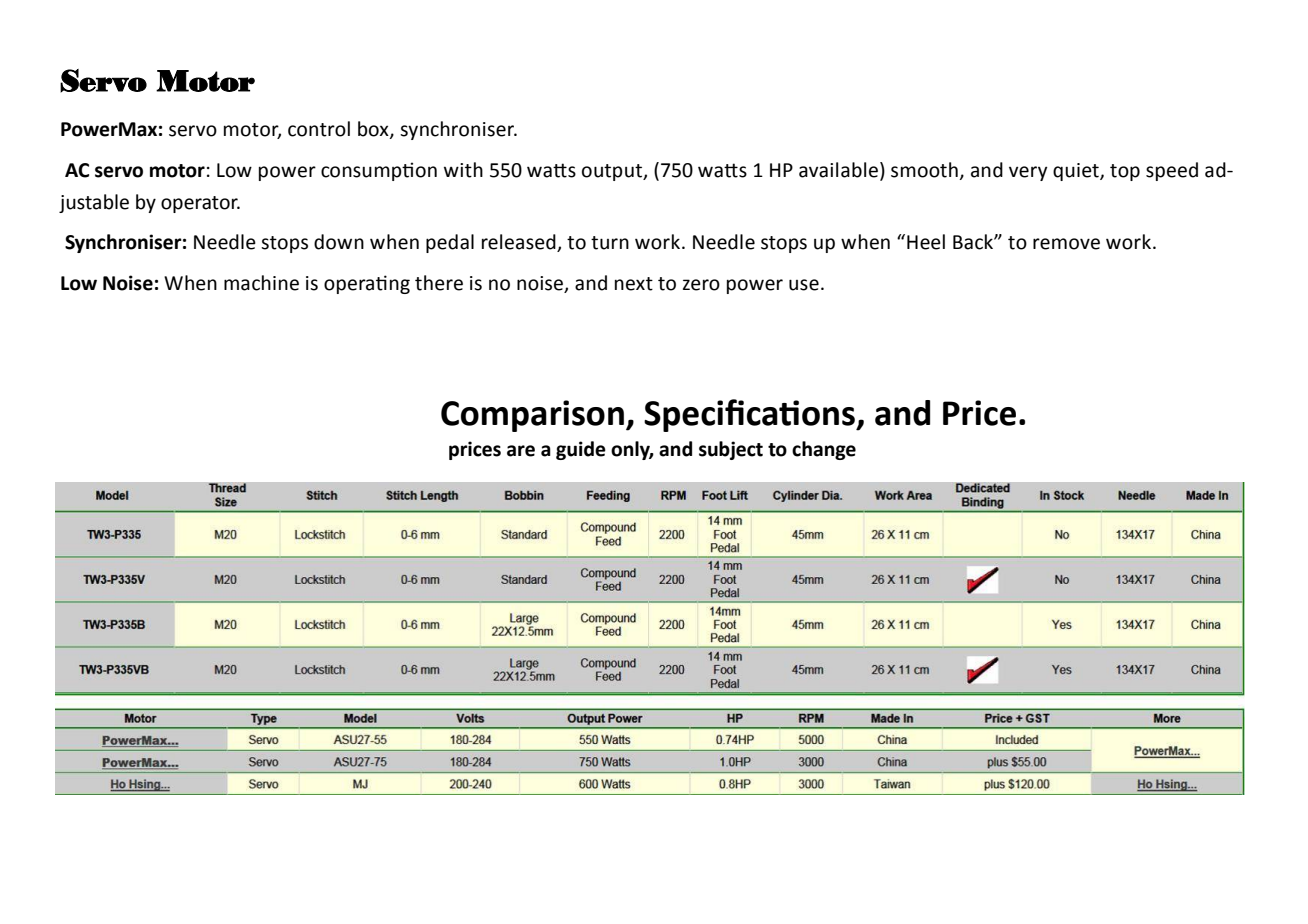 The height and width of the document is (924, 1308). What do you see at coordinates (367, 284) in the document?
I see `operating` at bounding box center [367, 284].
